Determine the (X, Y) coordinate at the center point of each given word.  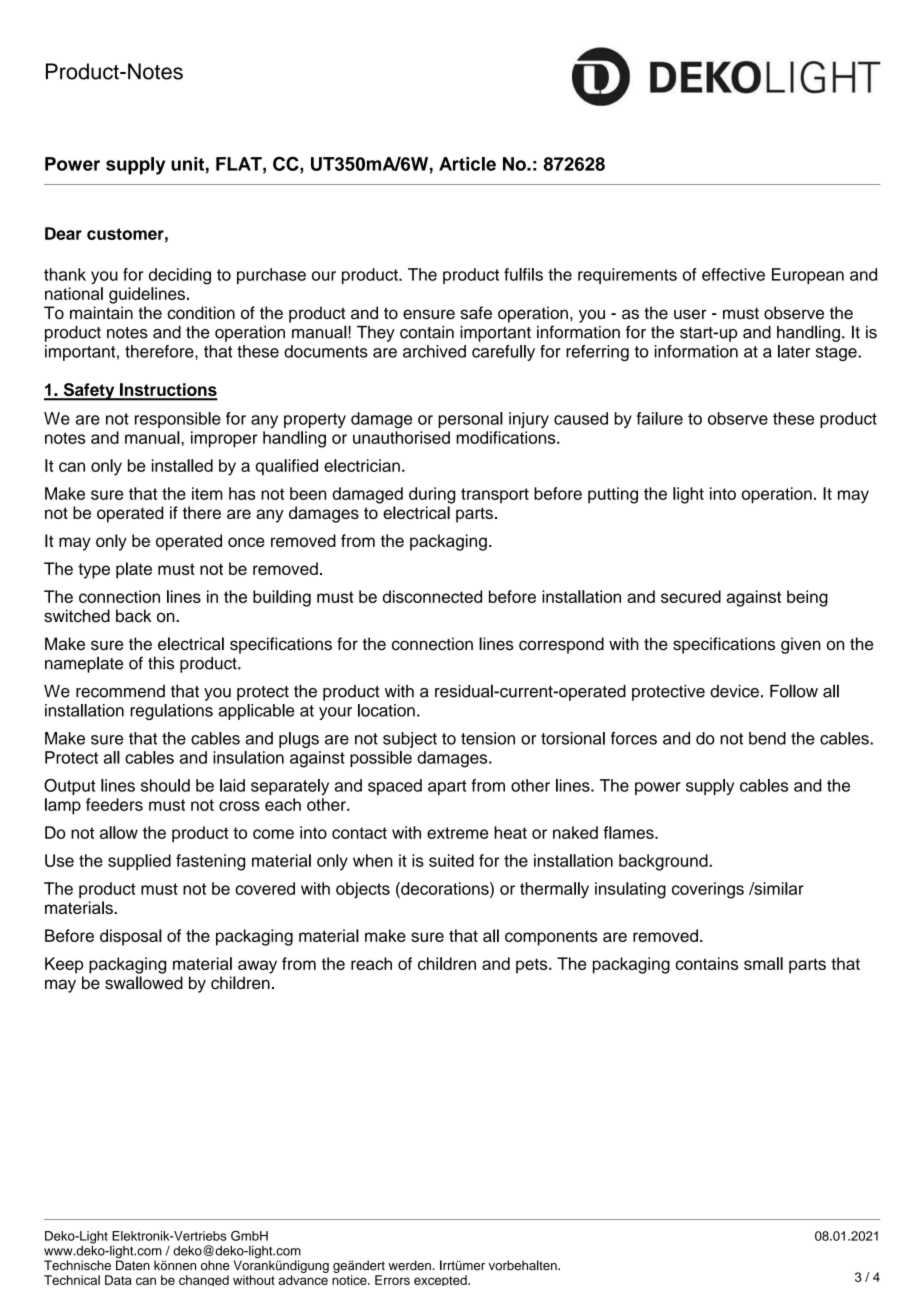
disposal (131, 937)
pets (533, 966)
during (432, 495)
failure (660, 418)
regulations (171, 712)
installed (182, 465)
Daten (133, 1264)
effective (733, 274)
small (763, 963)
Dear (63, 233)
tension (488, 738)
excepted (441, 1280)
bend (767, 738)
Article (467, 164)
